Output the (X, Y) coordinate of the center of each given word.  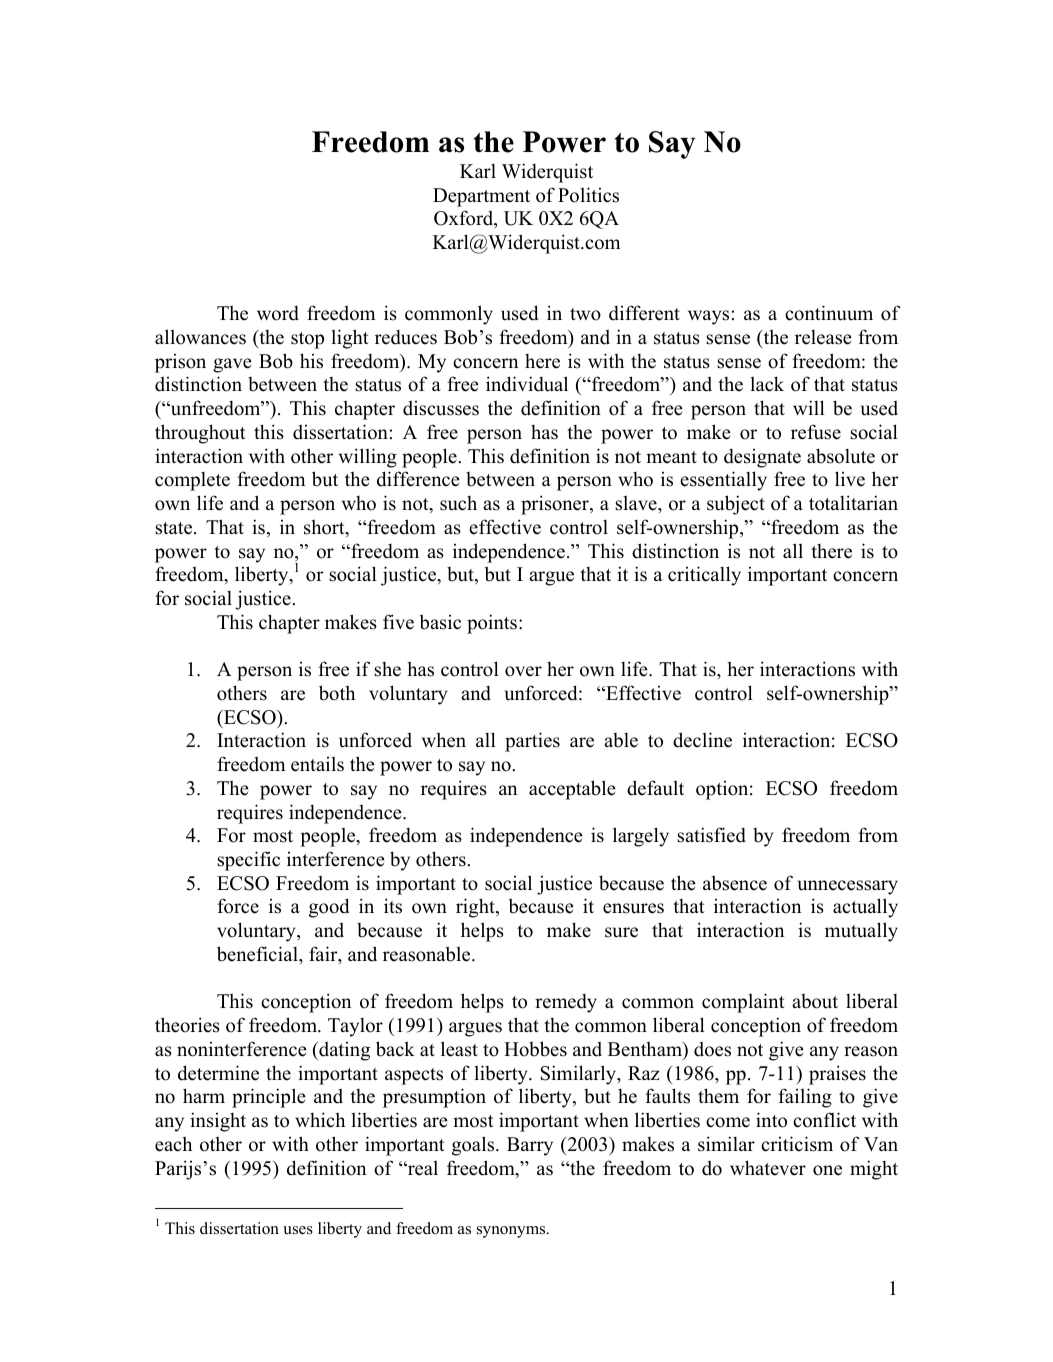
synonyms (512, 1232)
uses (298, 1230)
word (278, 313)
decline (702, 740)
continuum (829, 313)
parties (532, 742)
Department (481, 197)
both (337, 693)
